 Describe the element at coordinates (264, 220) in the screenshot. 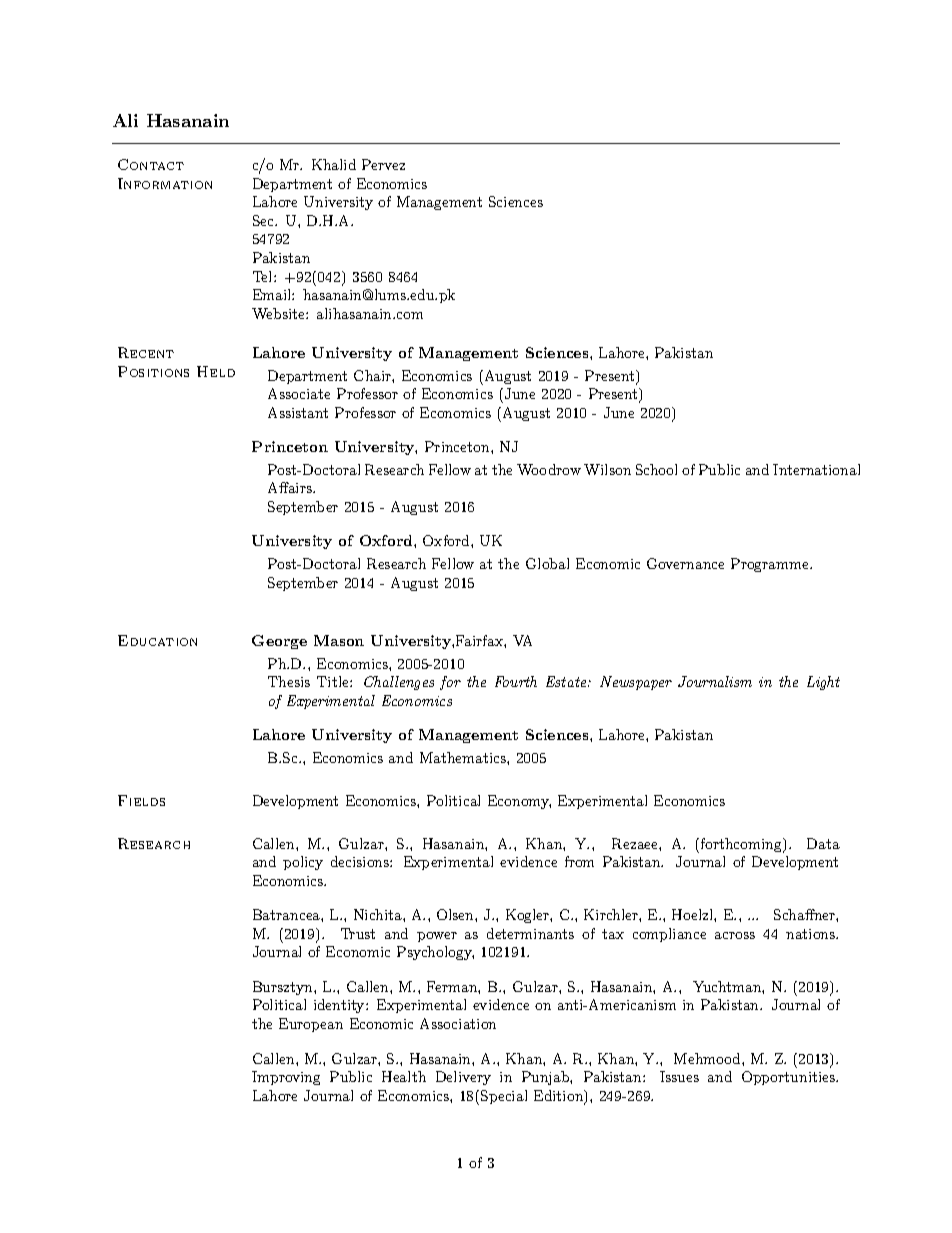

I see `Sec` at that location.
